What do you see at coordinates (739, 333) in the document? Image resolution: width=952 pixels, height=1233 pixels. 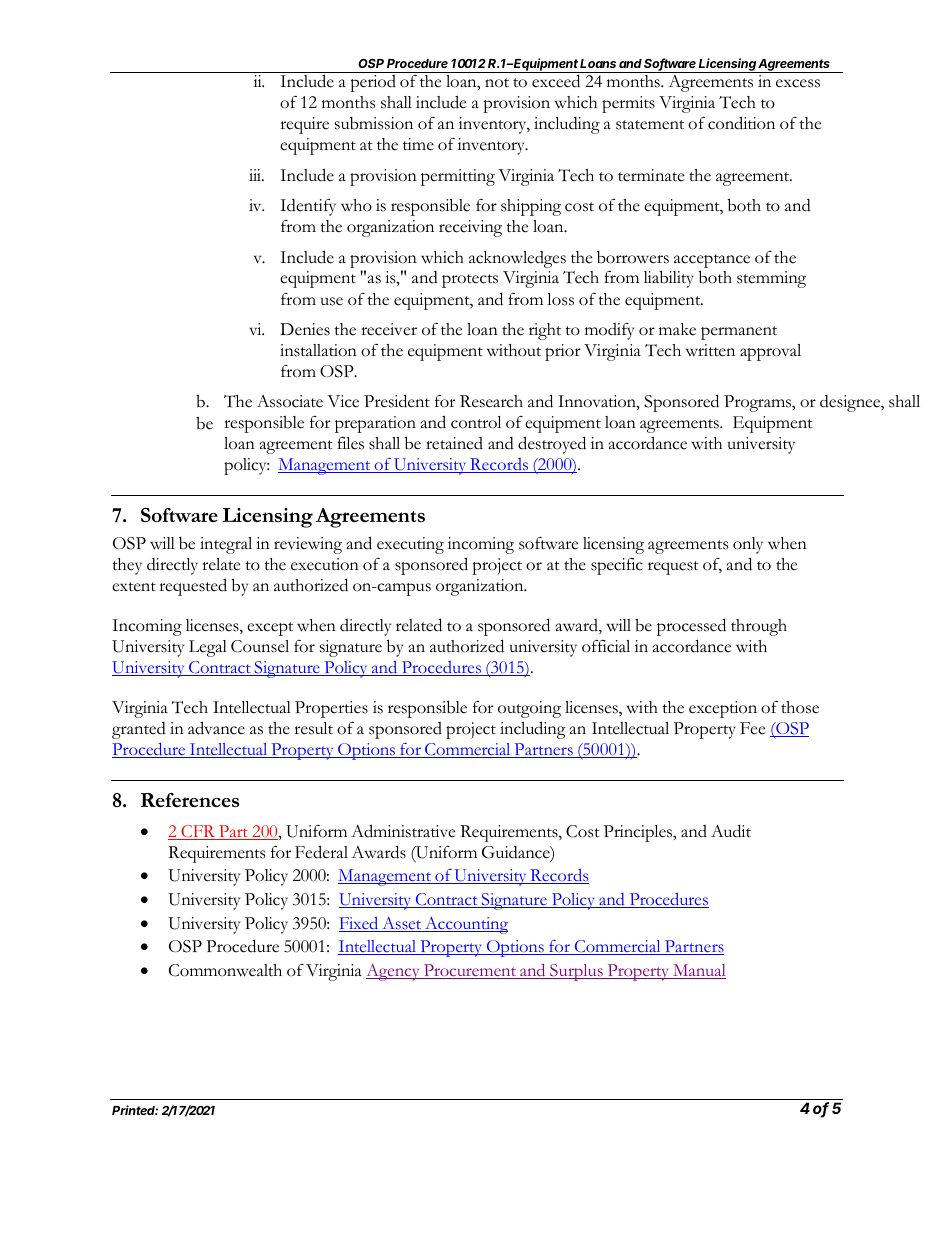 I see `permanent` at bounding box center [739, 333].
